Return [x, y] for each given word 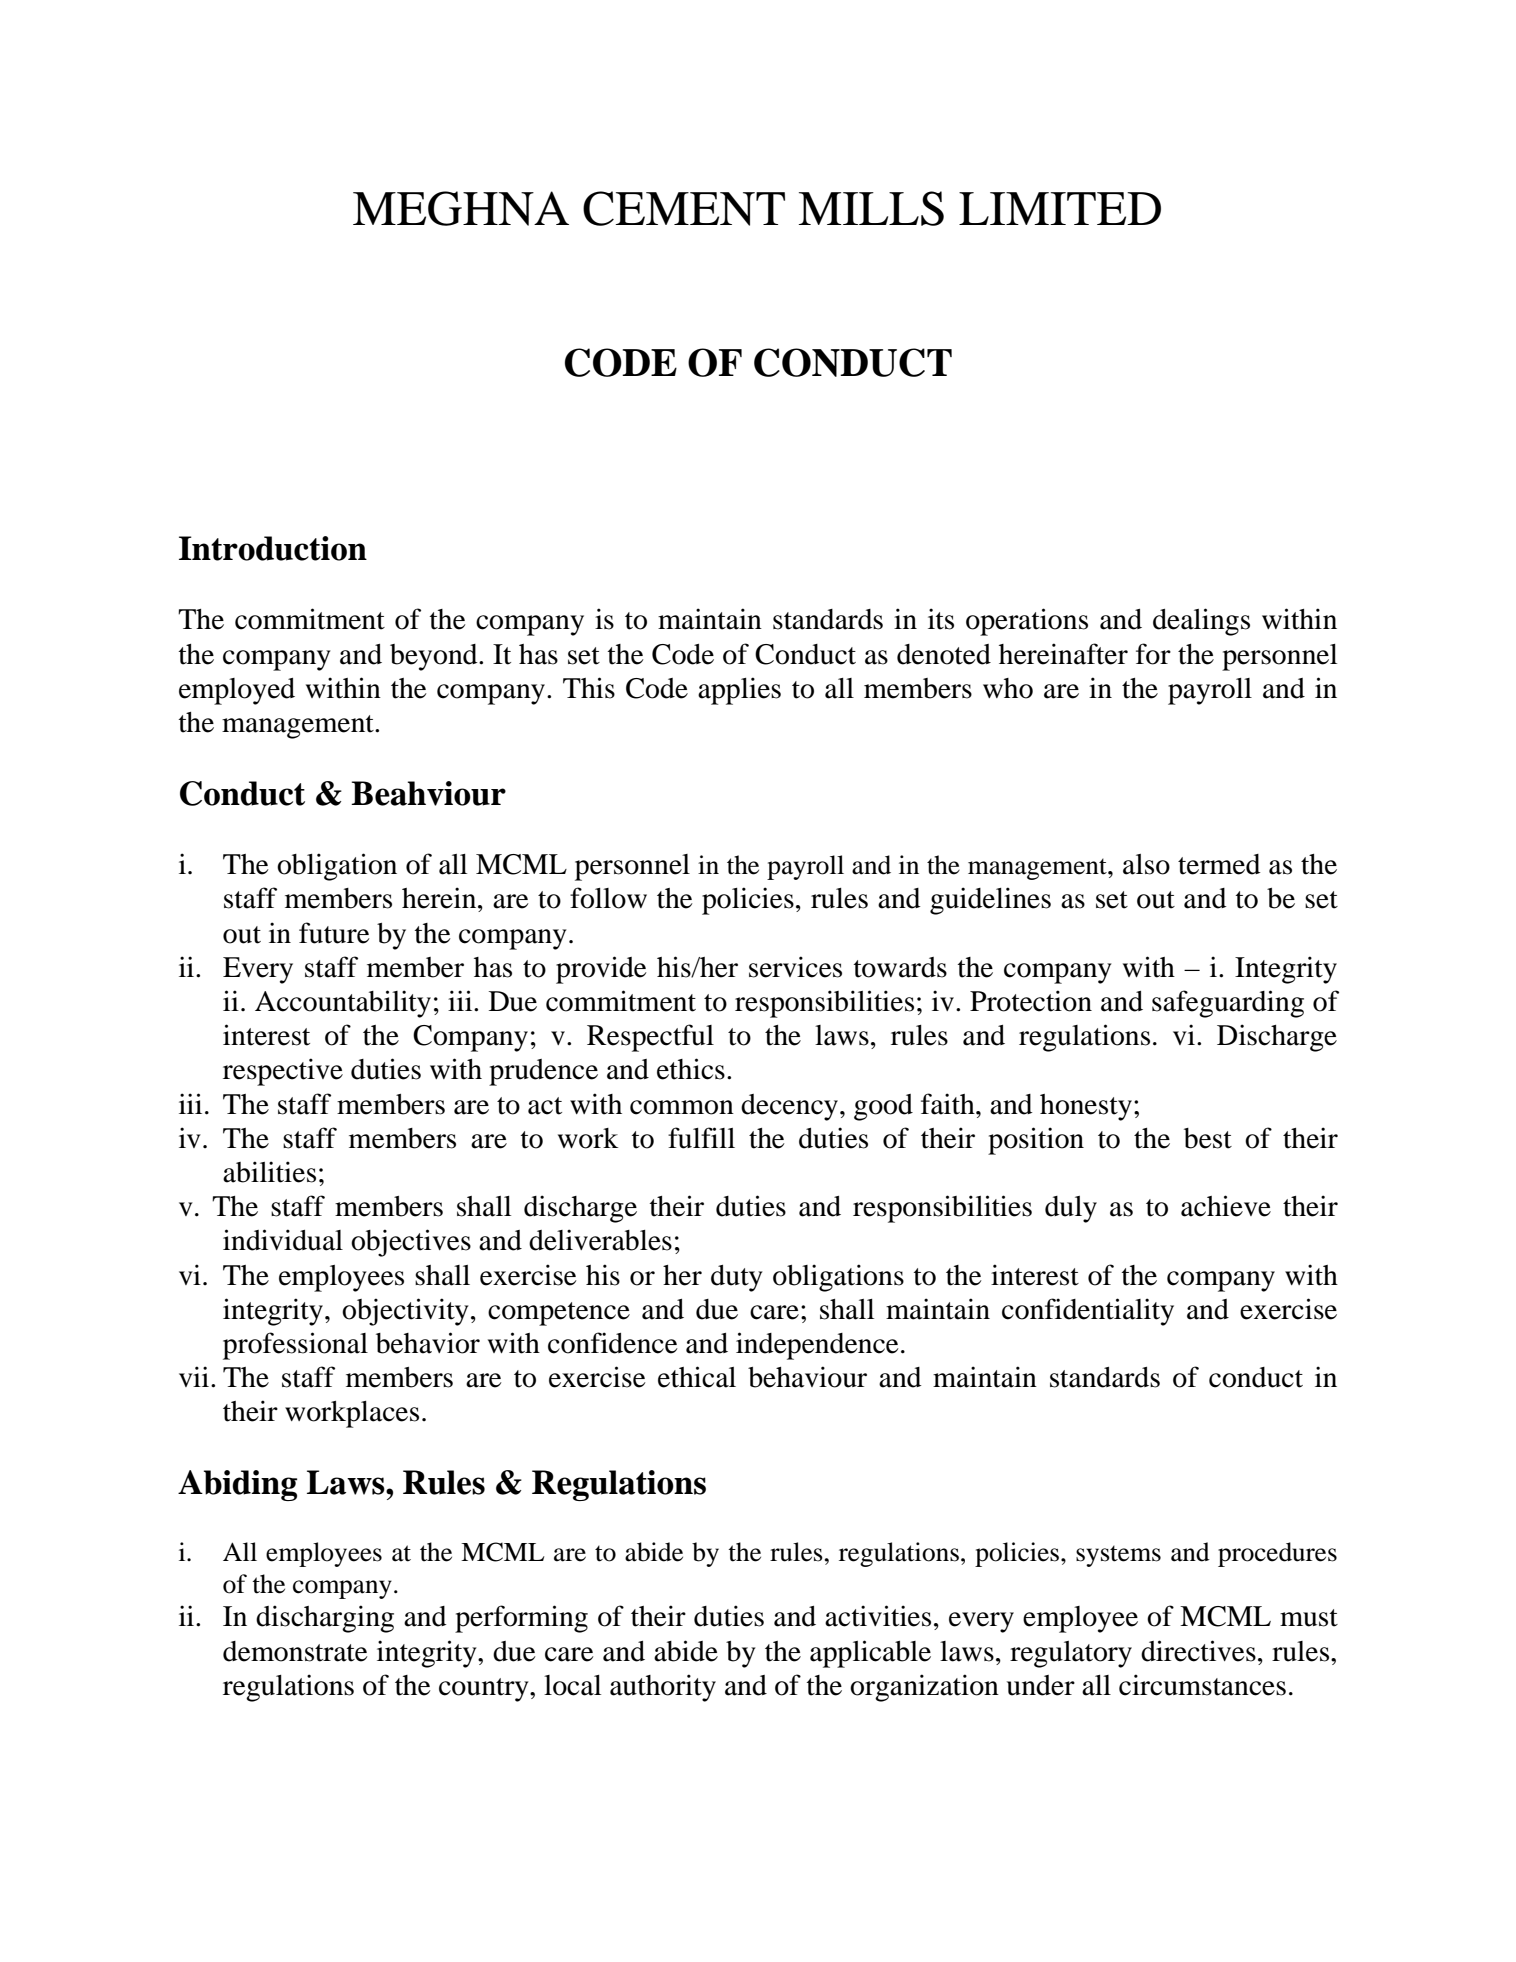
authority [663, 1688]
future [334, 933]
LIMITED [1060, 208]
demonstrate [295, 1651]
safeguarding [1228, 1004]
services [795, 967]
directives [1198, 1651]
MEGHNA [461, 208]
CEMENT [684, 208]
